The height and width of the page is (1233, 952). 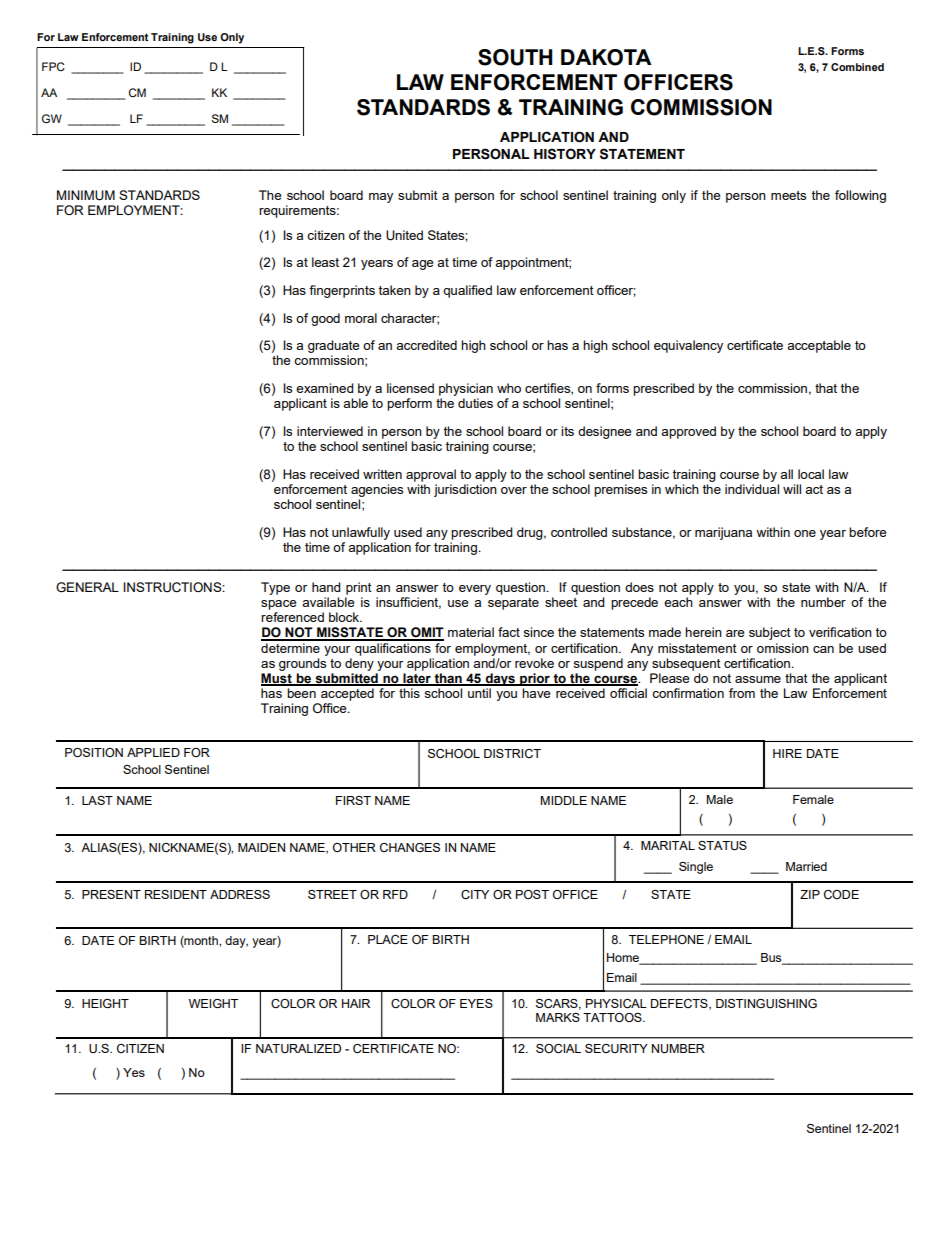 I want to click on EYES, so click(x=476, y=1003).
